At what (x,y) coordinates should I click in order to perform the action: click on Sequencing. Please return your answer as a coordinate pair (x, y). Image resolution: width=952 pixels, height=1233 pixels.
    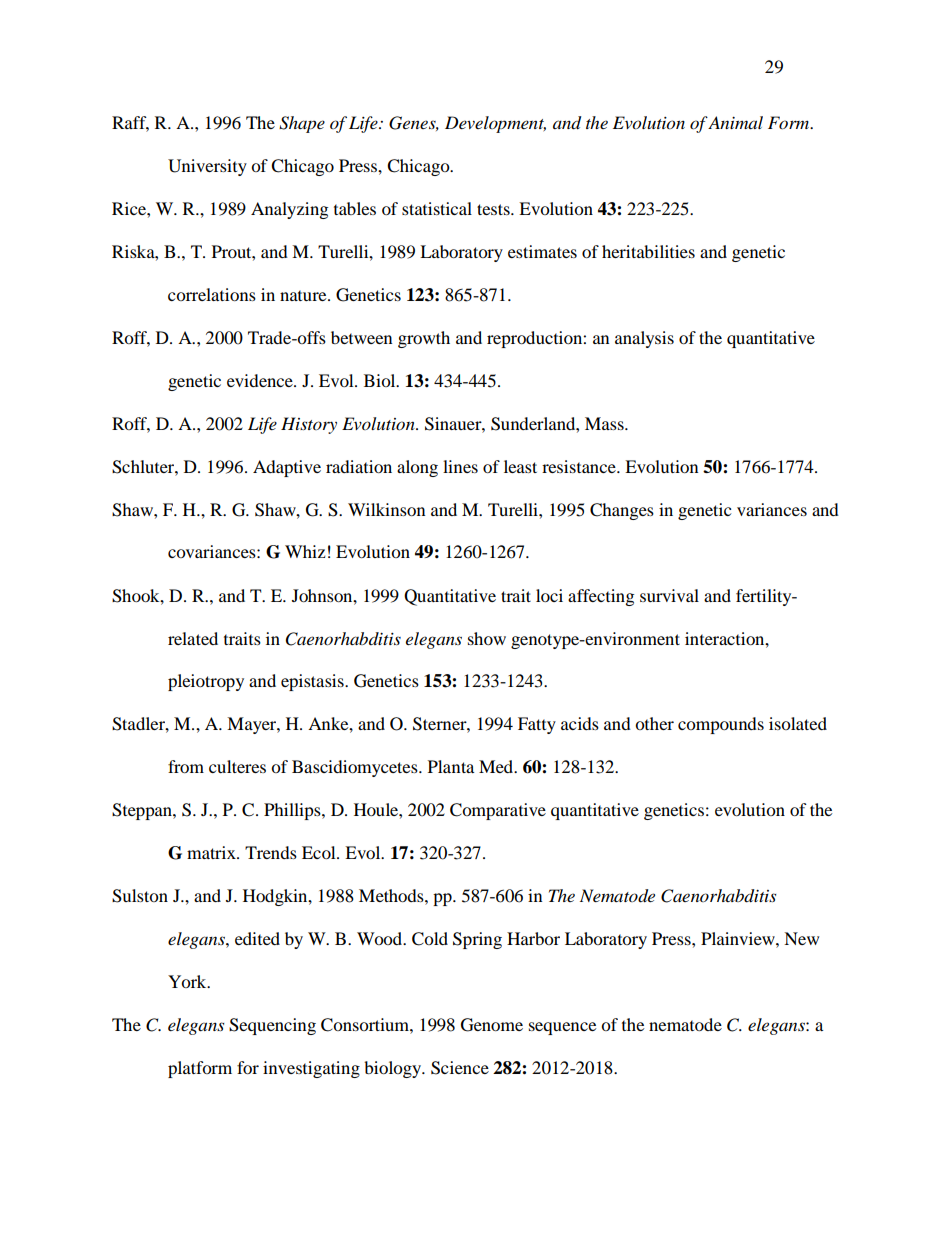
    Looking at the image, I should click on (272, 1026).
